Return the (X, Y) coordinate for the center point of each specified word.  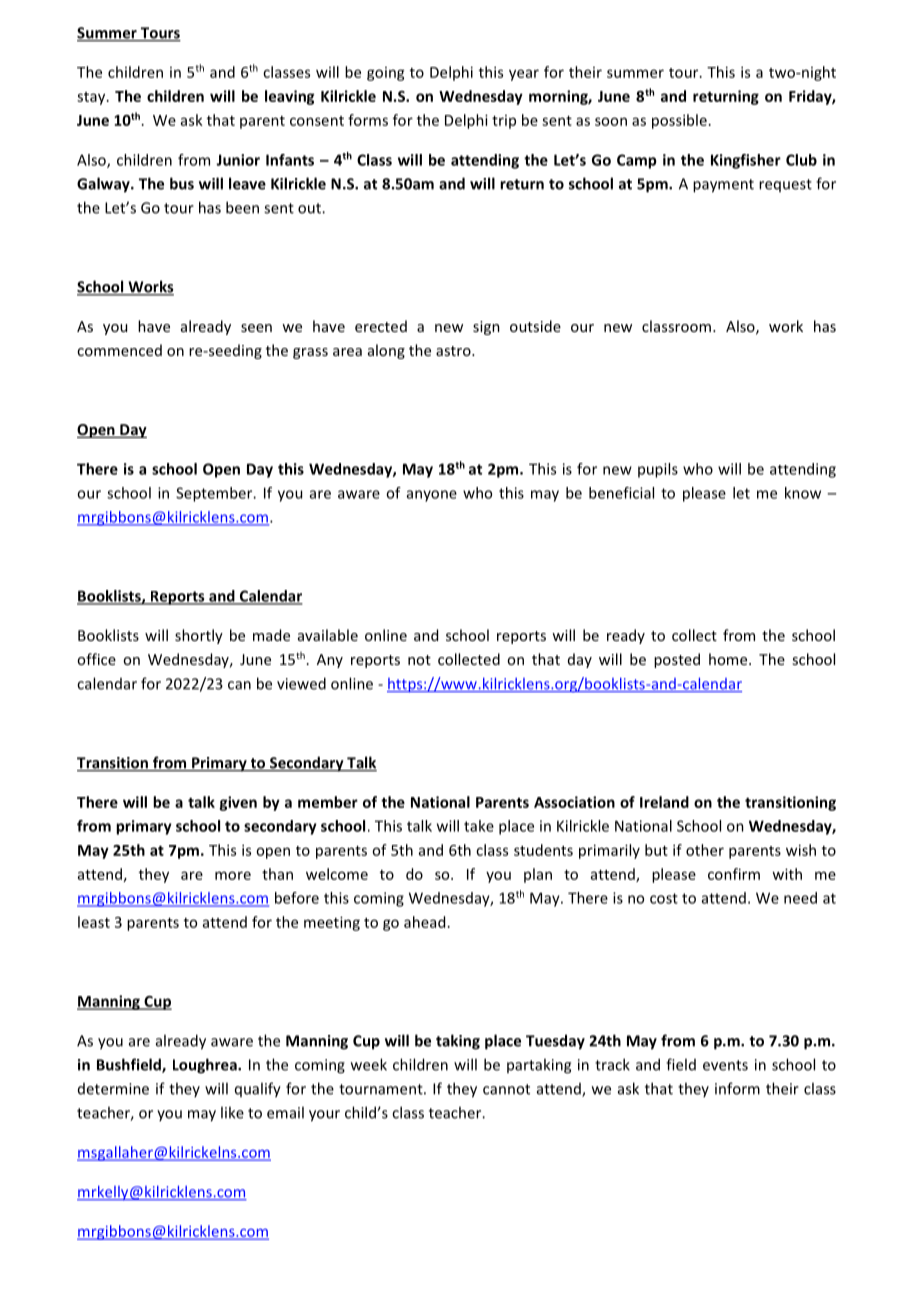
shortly (199, 636)
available (328, 635)
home (729, 659)
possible (679, 121)
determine (113, 1089)
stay (92, 98)
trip (504, 122)
